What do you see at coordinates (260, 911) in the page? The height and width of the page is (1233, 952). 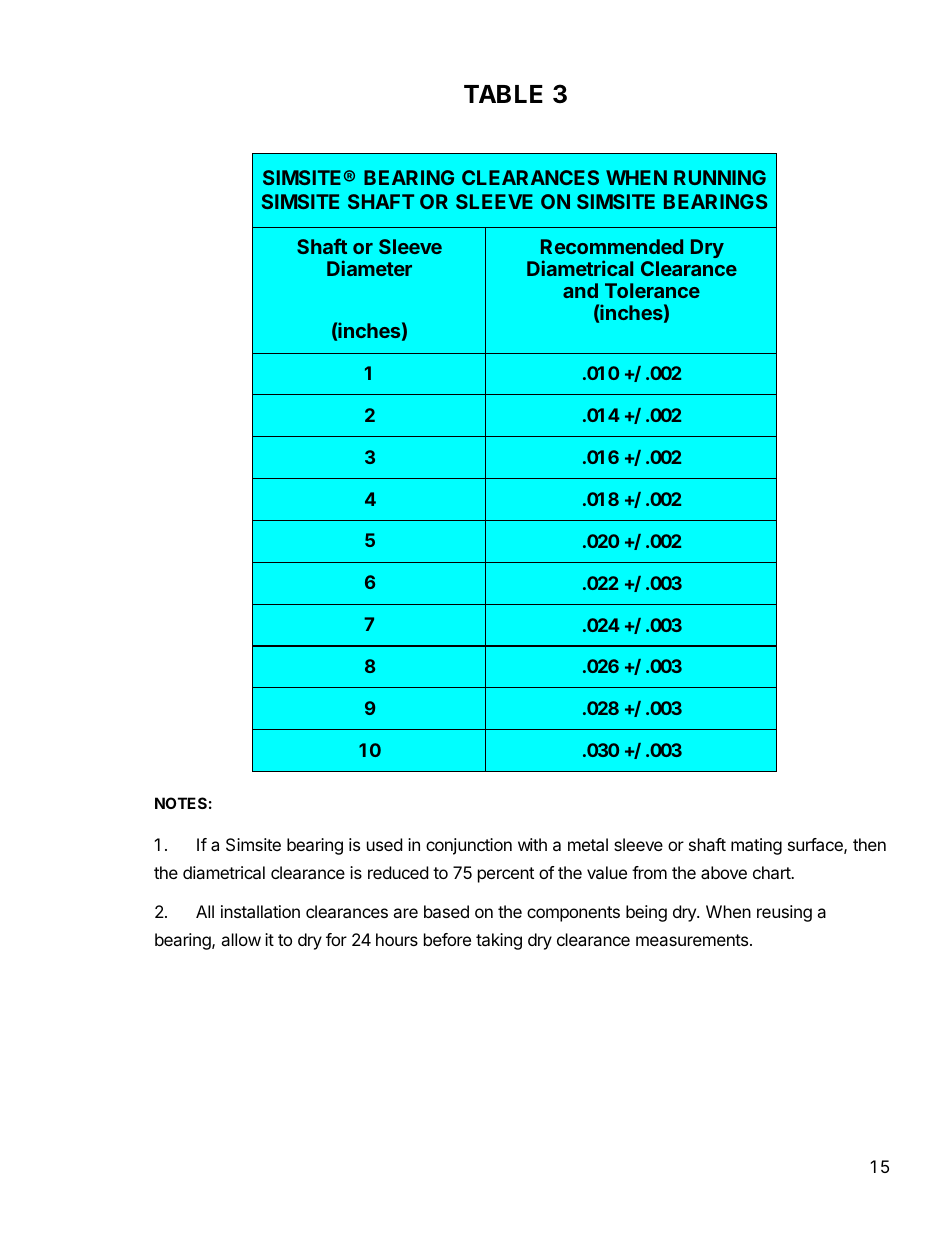 I see `installation` at bounding box center [260, 911].
